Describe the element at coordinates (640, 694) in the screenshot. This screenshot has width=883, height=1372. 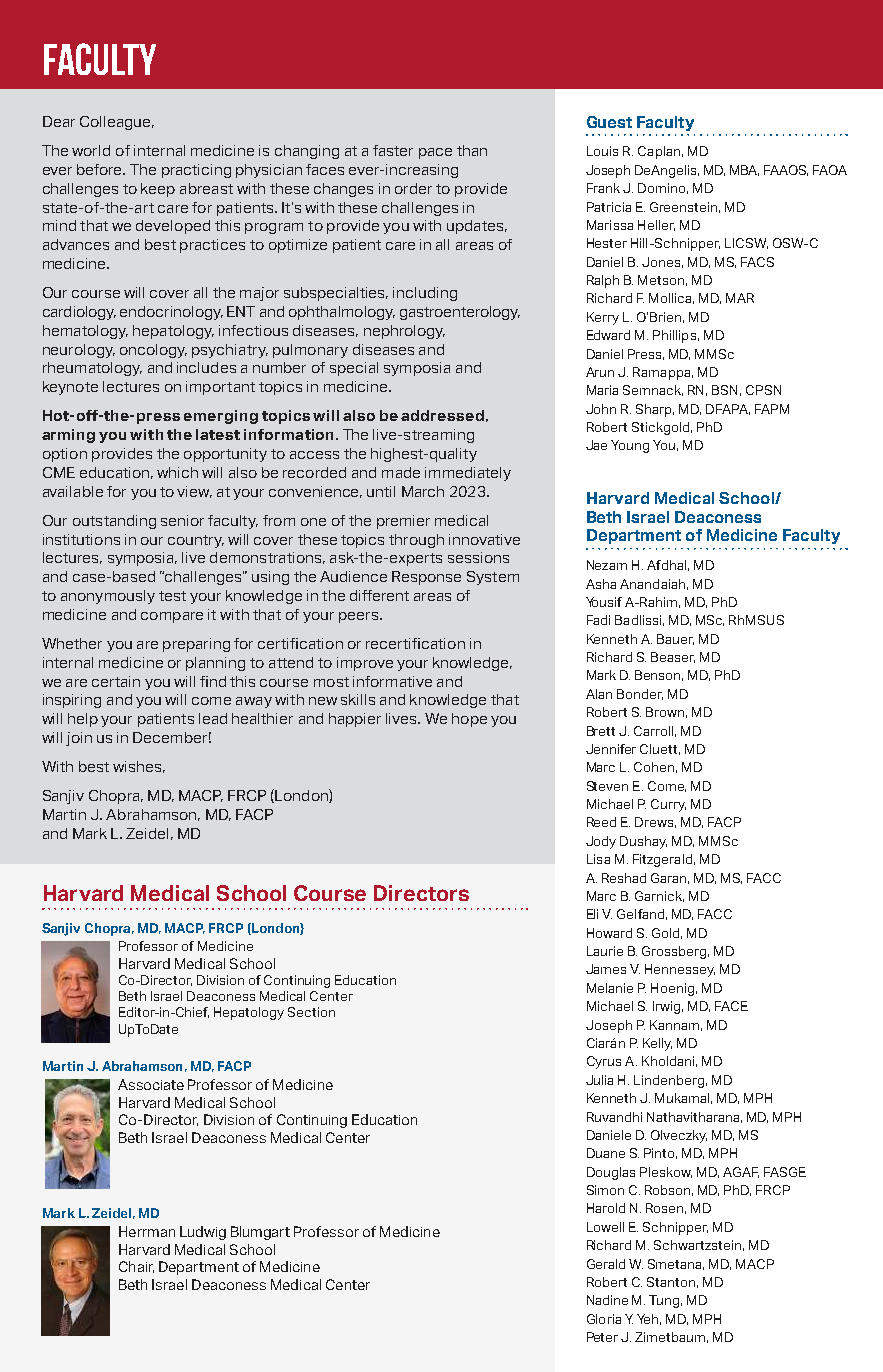
I see `Bonder` at that location.
